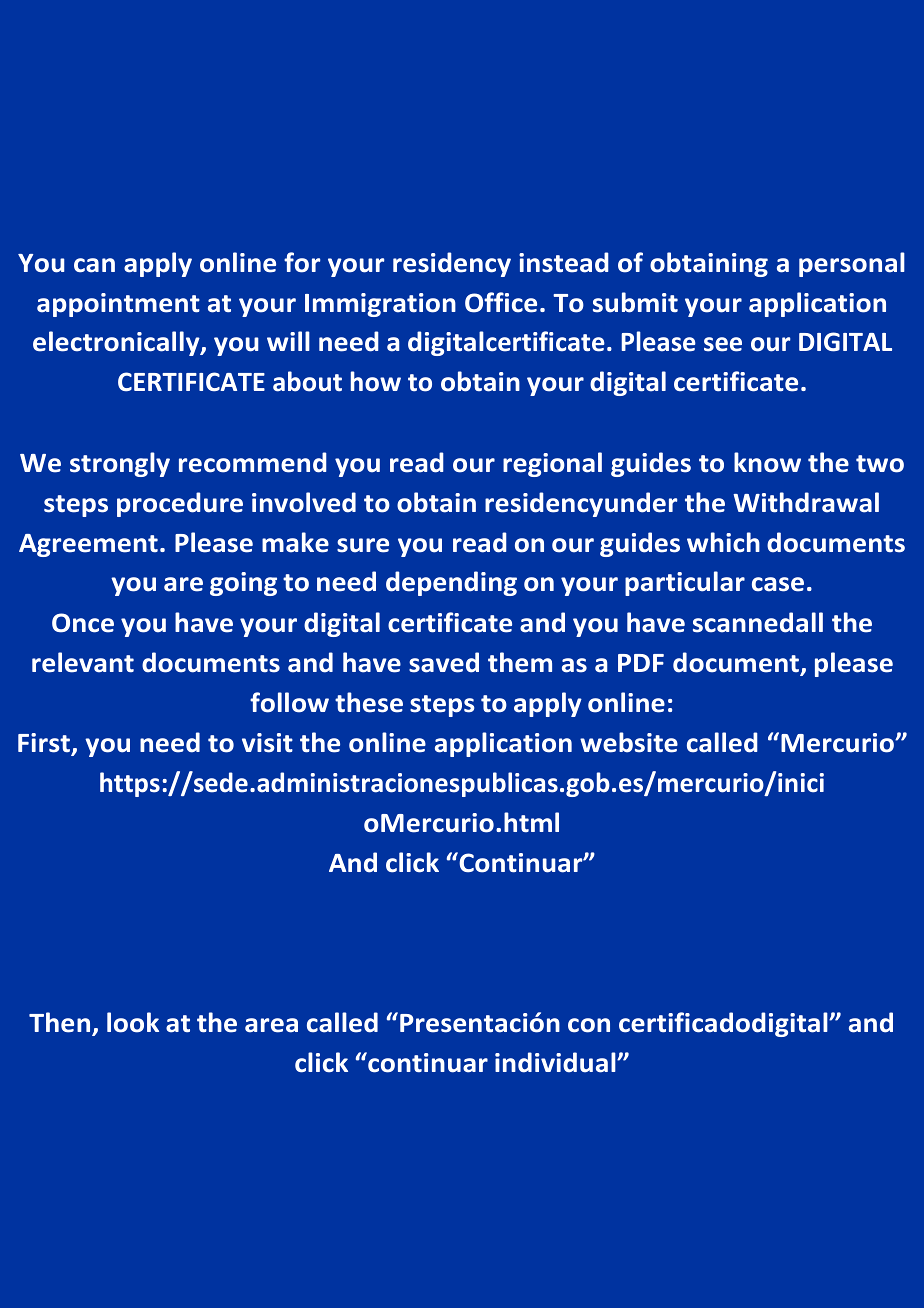 Image resolution: width=924 pixels, height=1308 pixels. I want to click on saved, so click(444, 662).
